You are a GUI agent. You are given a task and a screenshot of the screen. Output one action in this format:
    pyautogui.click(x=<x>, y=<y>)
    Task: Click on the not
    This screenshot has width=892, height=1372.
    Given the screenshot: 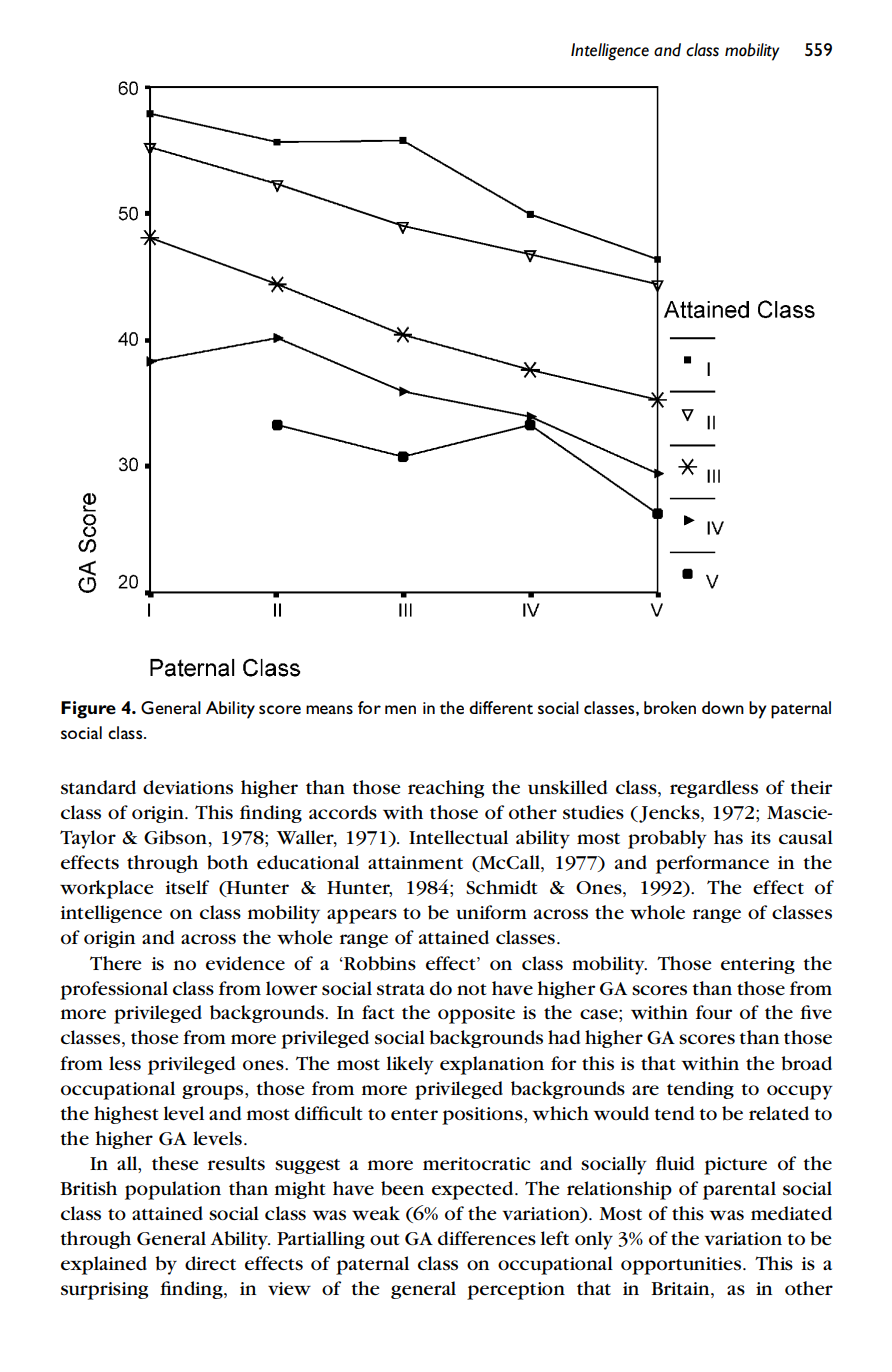 What is the action you would take?
    pyautogui.click(x=472, y=989)
